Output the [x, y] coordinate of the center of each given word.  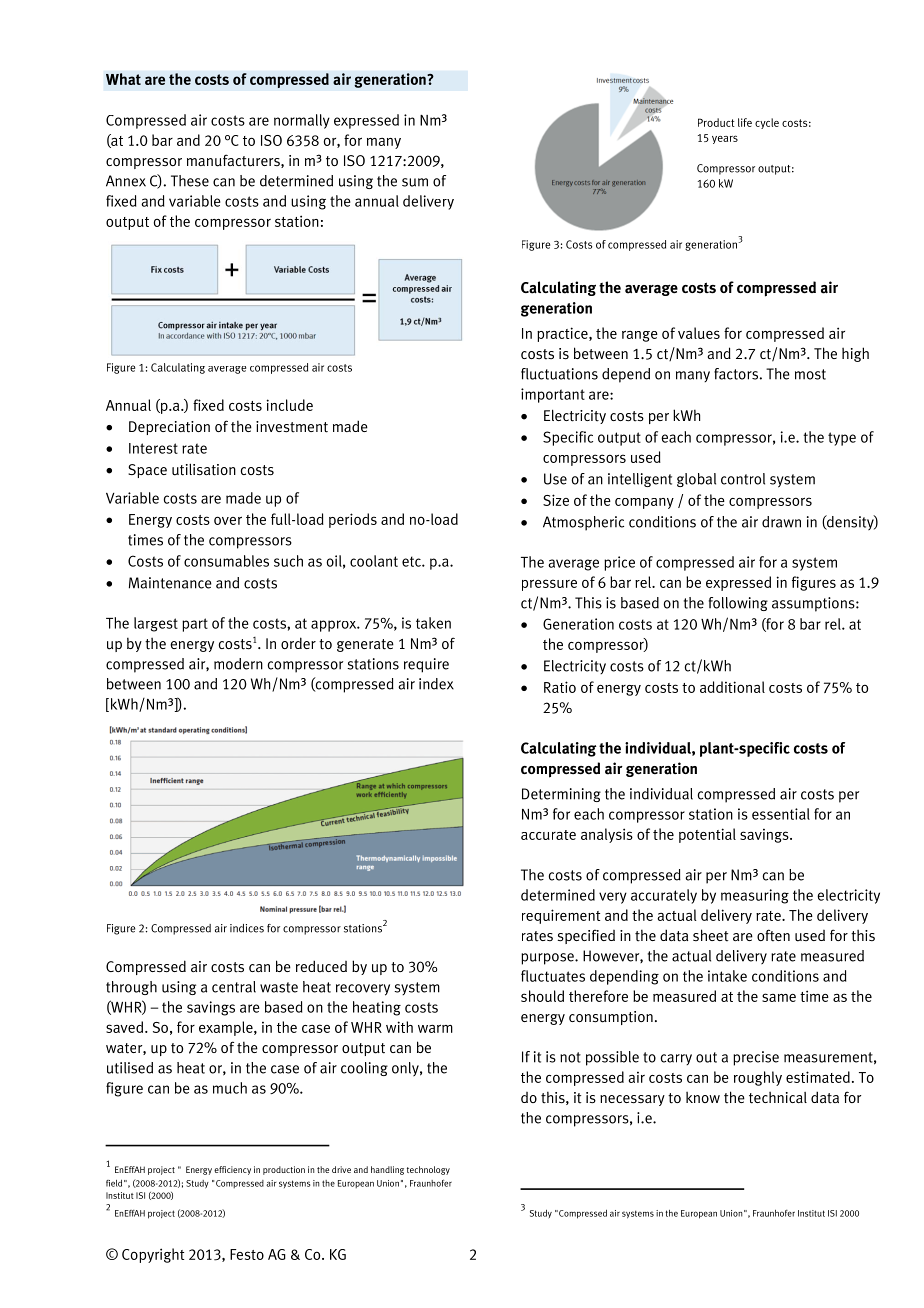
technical [778, 1097]
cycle [767, 123]
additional [732, 687]
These [190, 181]
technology [428, 1170]
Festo [247, 1254]
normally [302, 121]
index [436, 684]
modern [238, 664]
